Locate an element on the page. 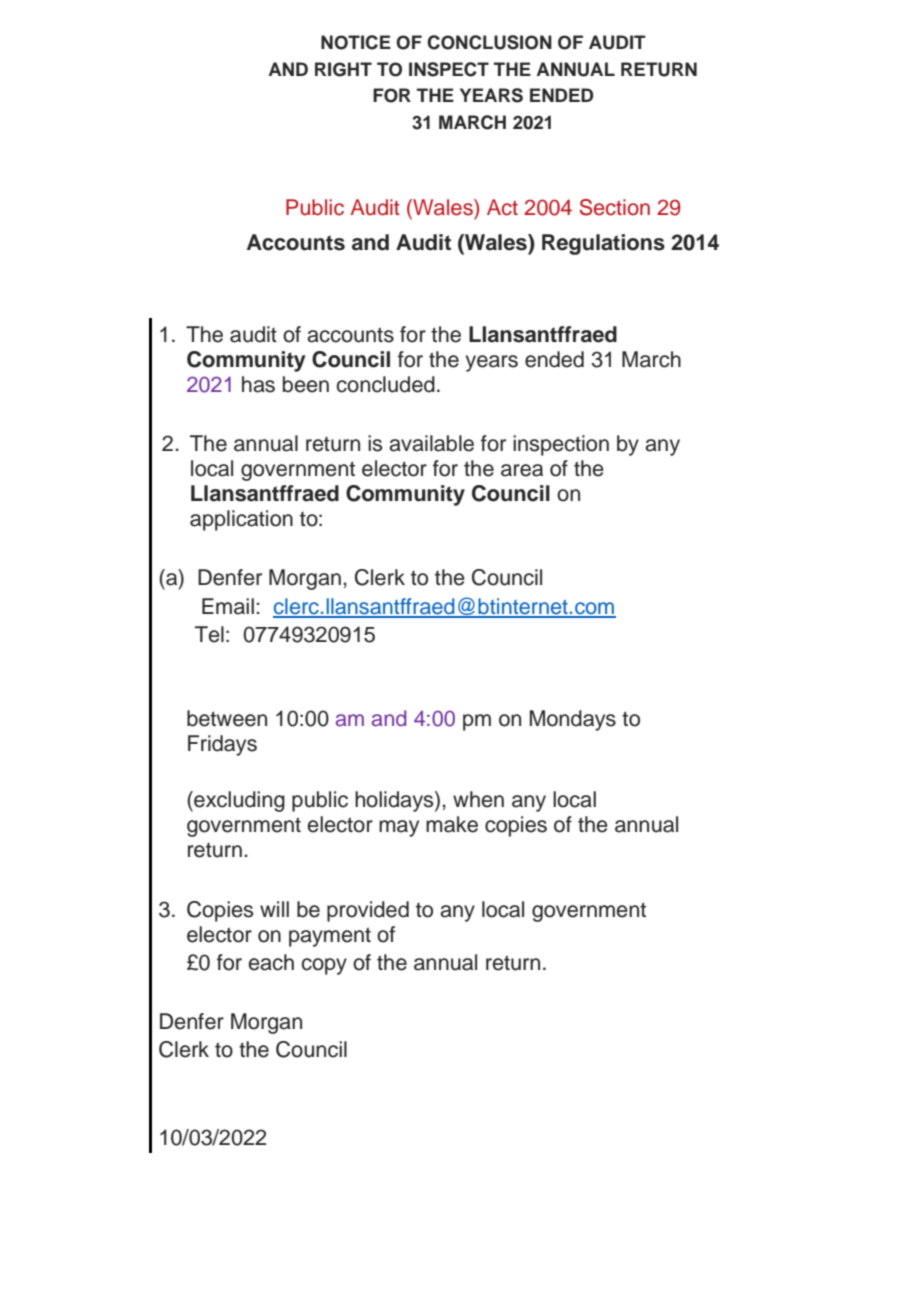  Email is located at coordinates (228, 606).
